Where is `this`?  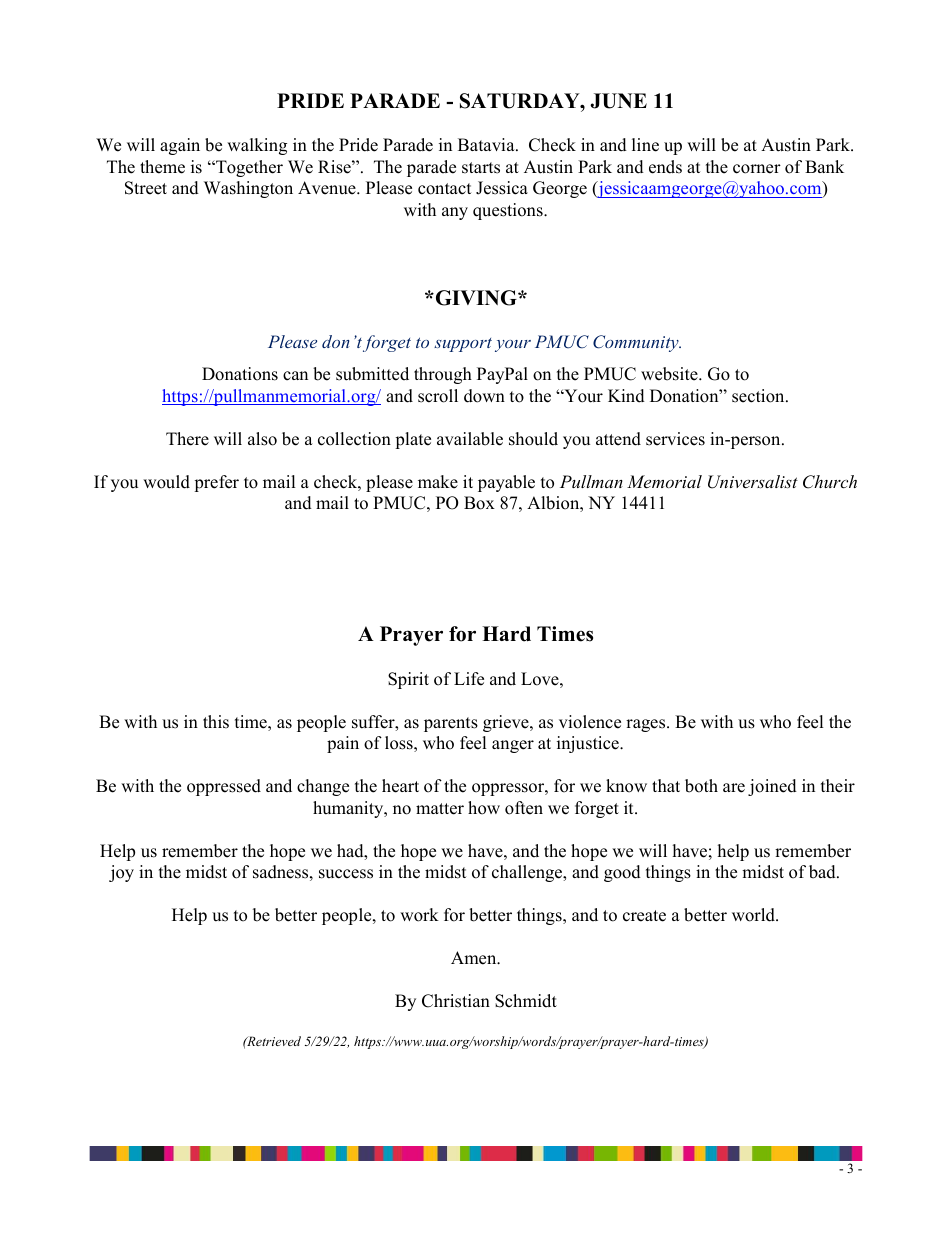
this is located at coordinates (216, 722).
